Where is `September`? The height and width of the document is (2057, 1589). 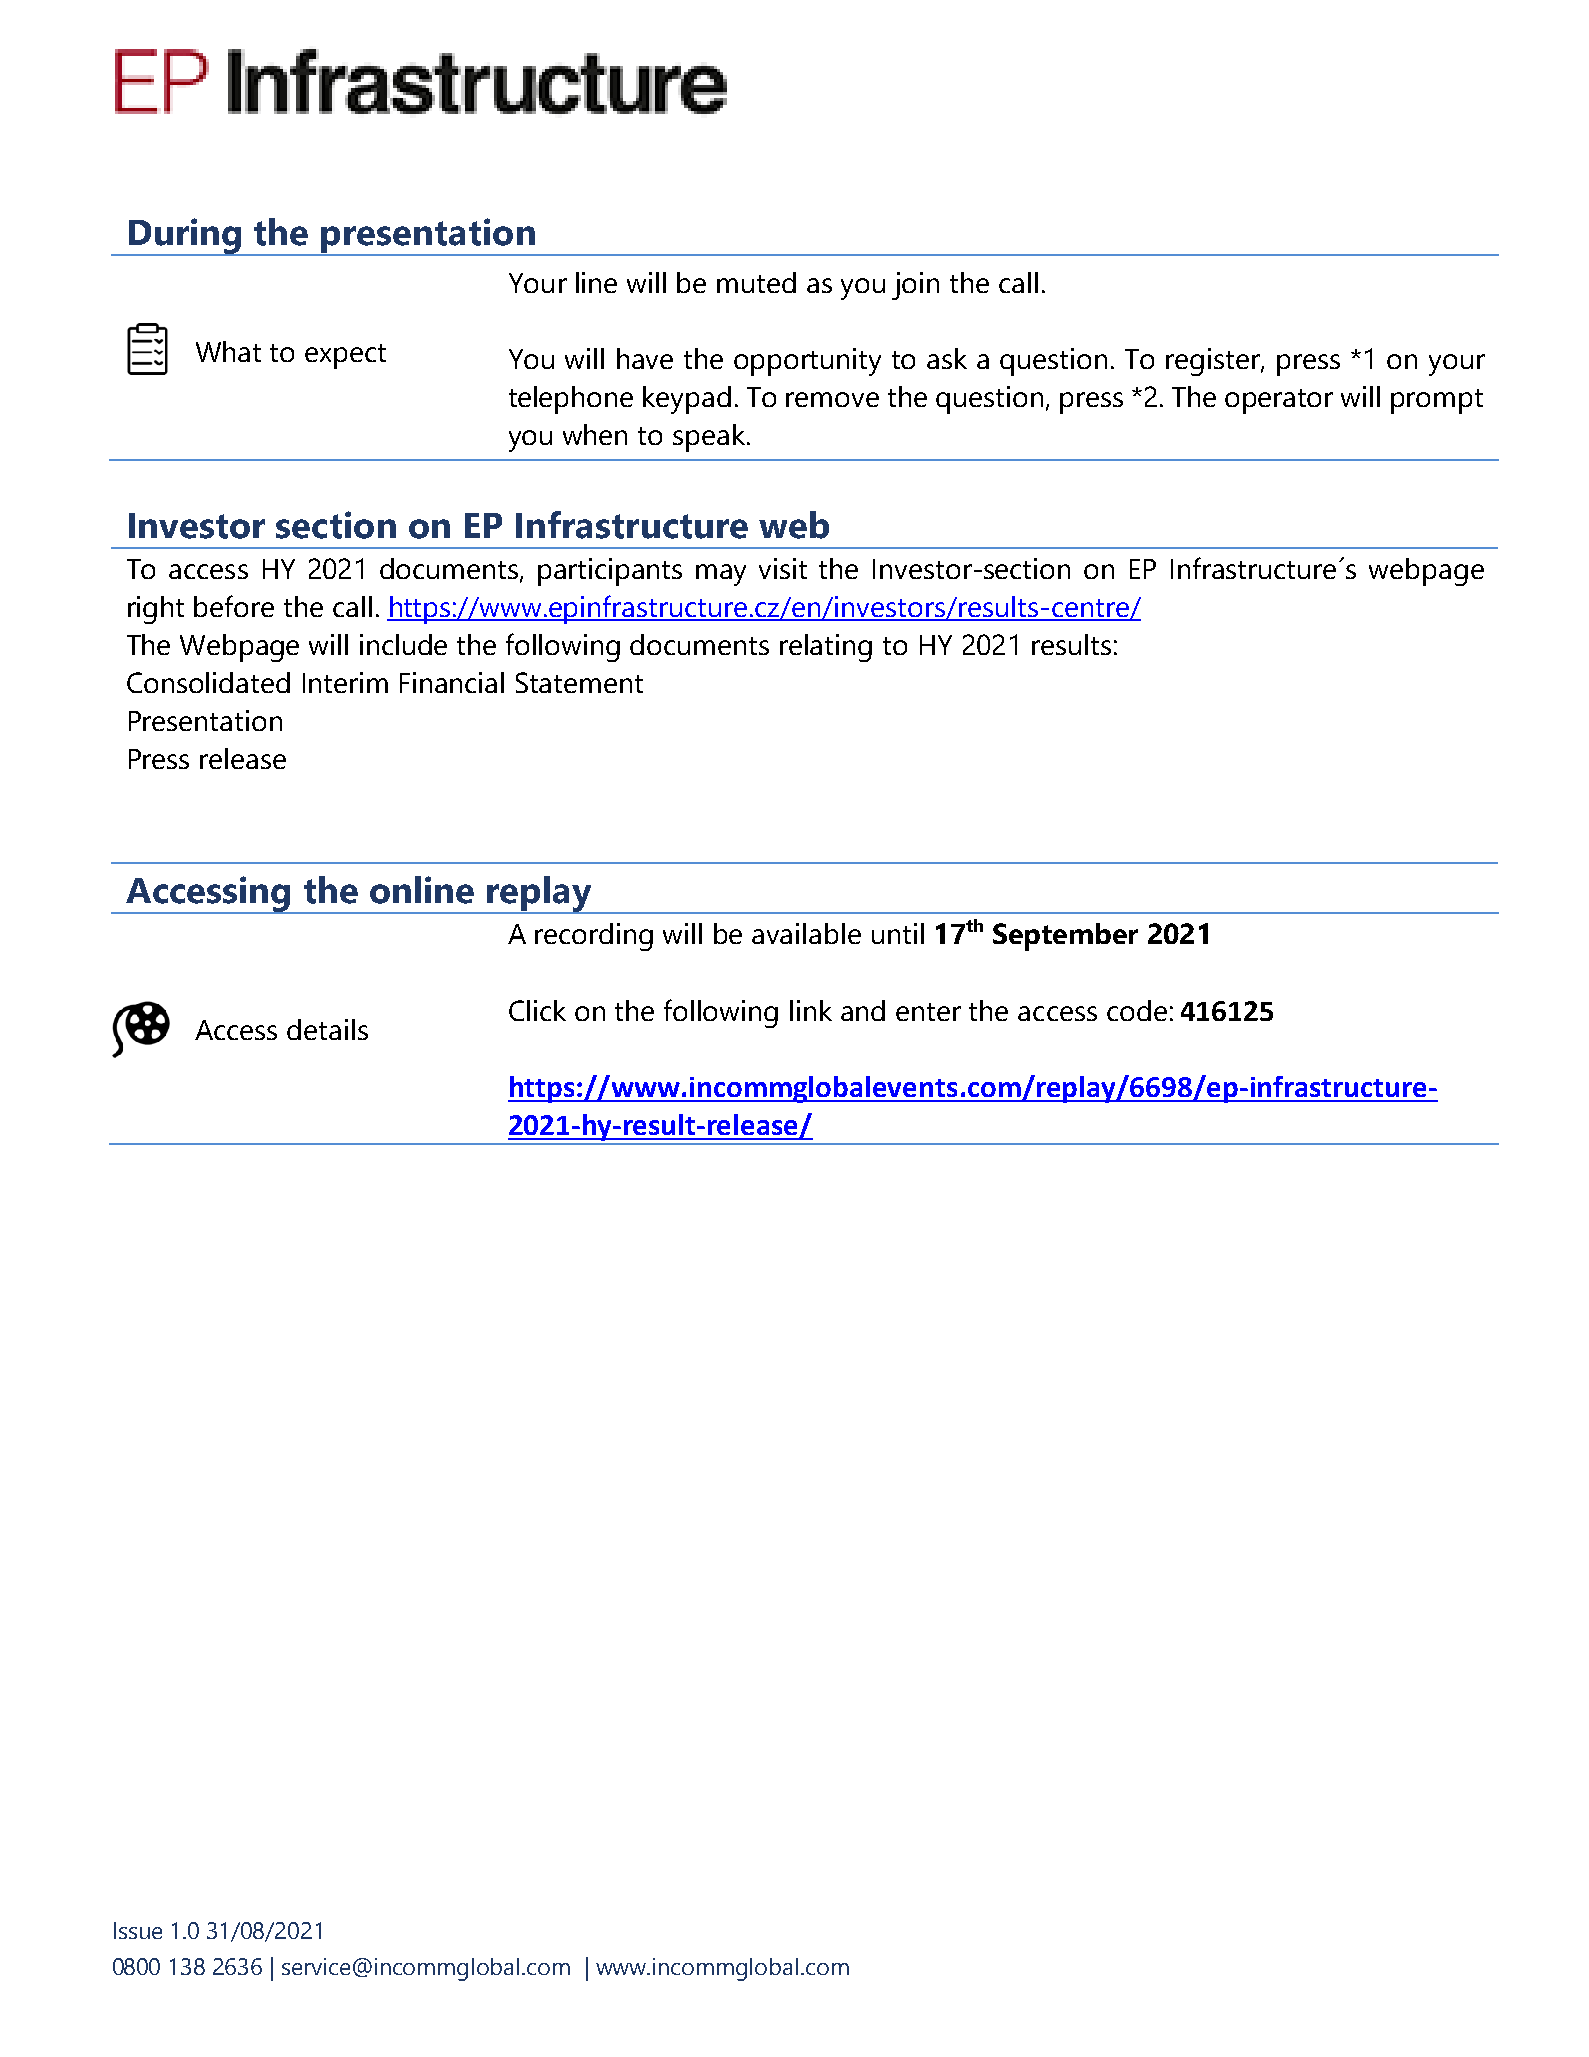
September is located at coordinates (1065, 937).
